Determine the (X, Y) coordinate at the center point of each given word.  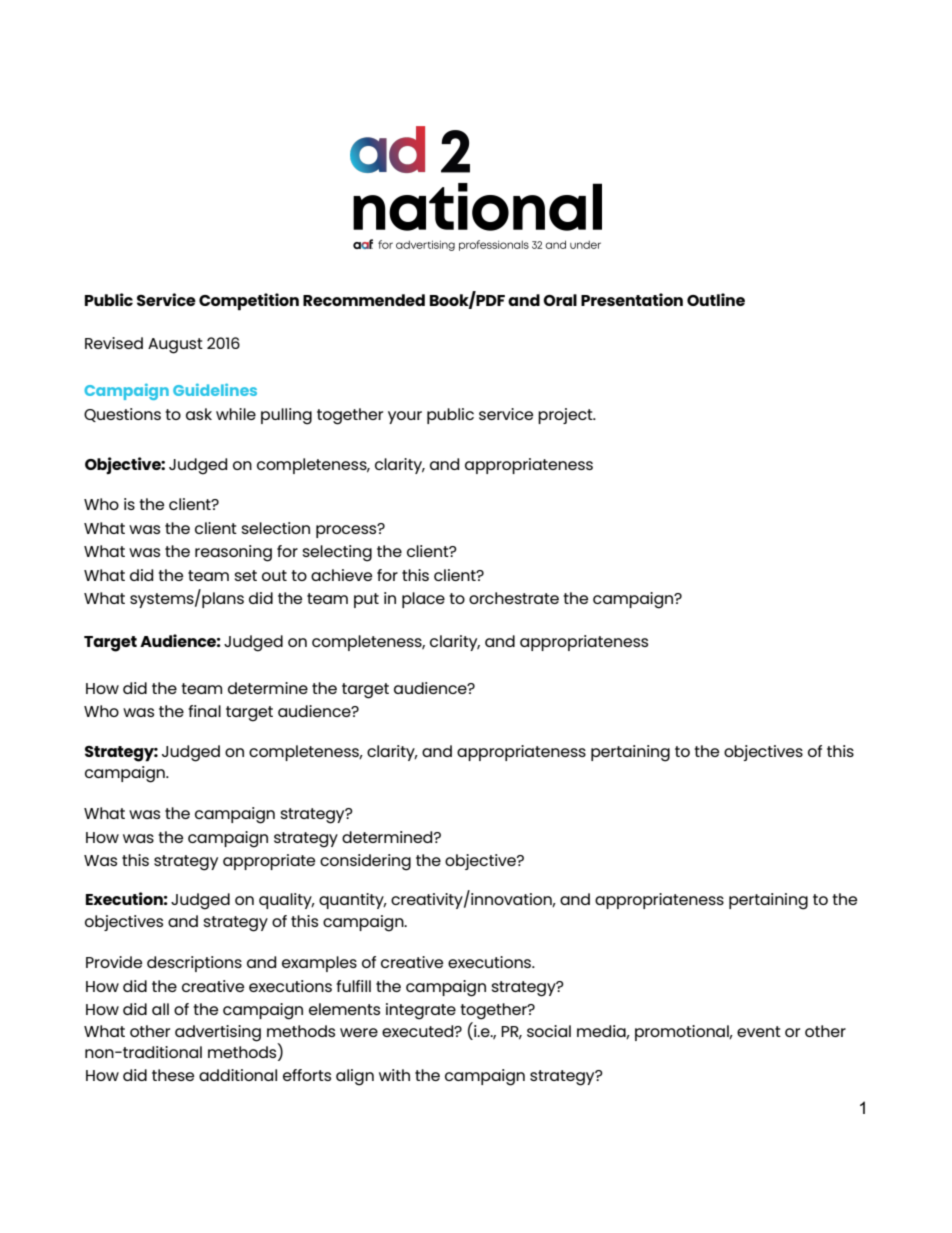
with (394, 1075)
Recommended (364, 300)
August (175, 346)
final (204, 711)
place (423, 600)
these (173, 1075)
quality (286, 901)
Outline (716, 299)
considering (365, 862)
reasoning (233, 553)
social (549, 1031)
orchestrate (514, 598)
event (759, 1031)
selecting (337, 553)
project (566, 416)
